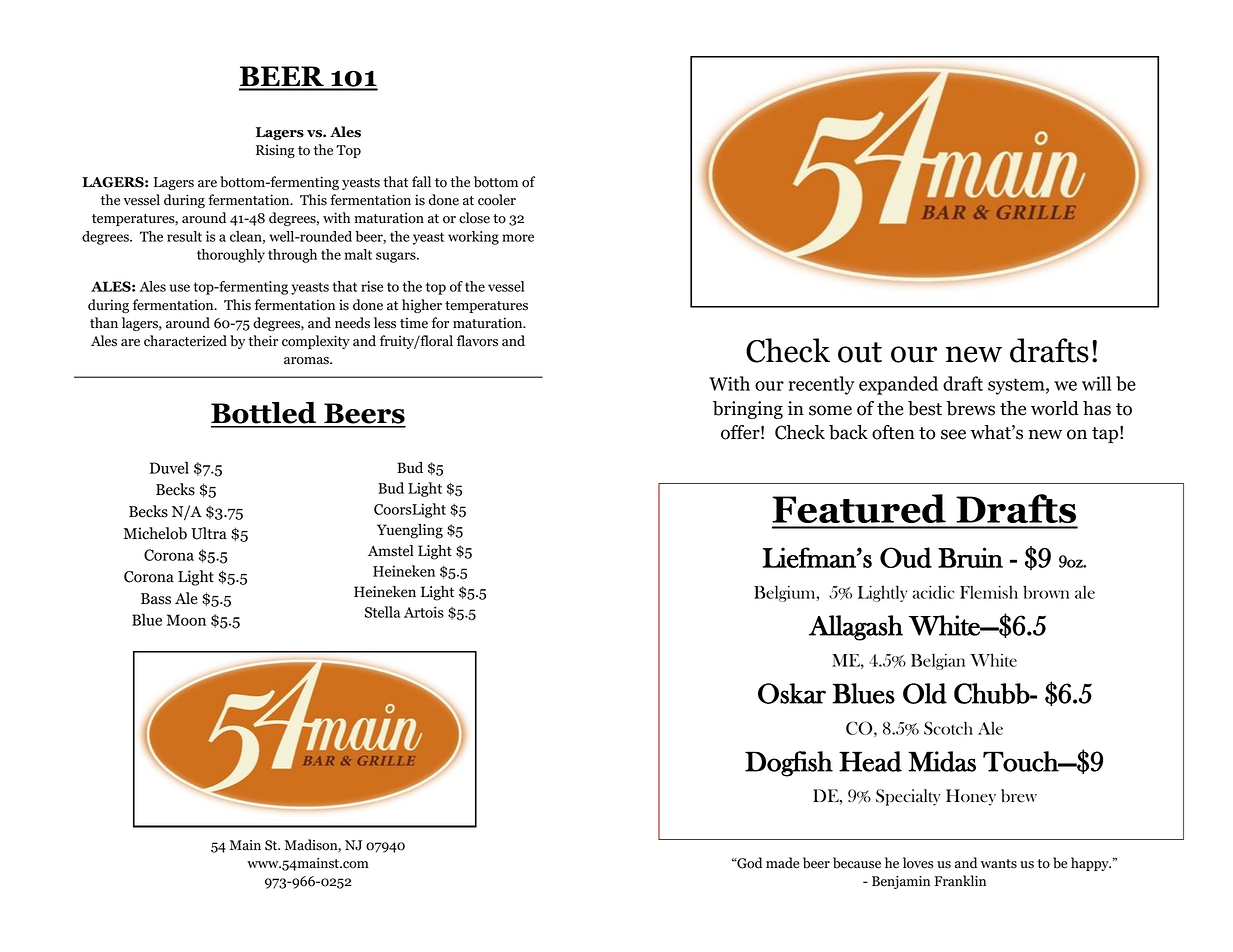 This screenshot has height=952, width=1233. What do you see at coordinates (410, 531) in the screenshot?
I see `Yuengling` at bounding box center [410, 531].
